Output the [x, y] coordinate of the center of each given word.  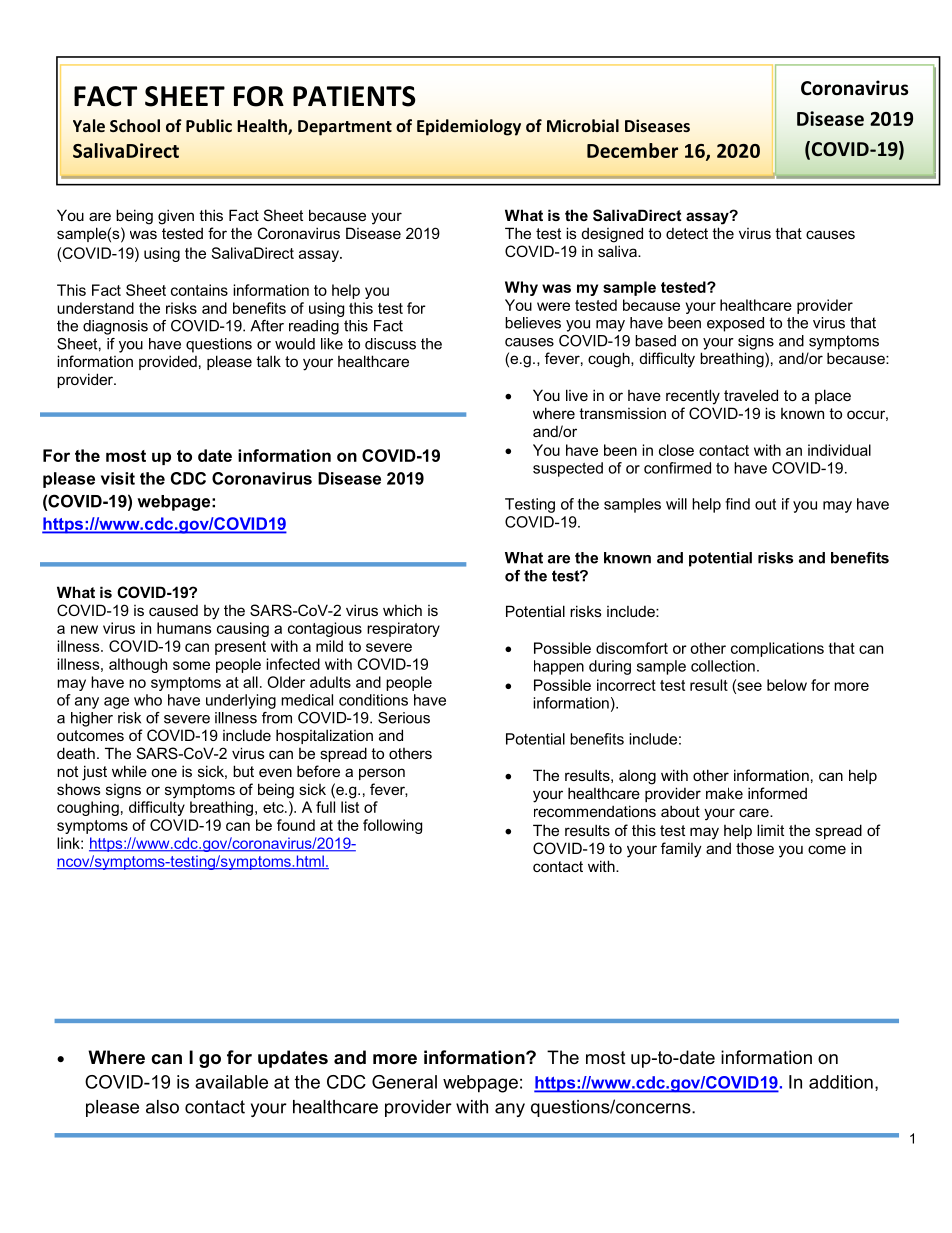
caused [173, 610]
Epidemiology [469, 127]
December [632, 150]
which [402, 610]
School [135, 125]
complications [777, 649]
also [162, 1107]
